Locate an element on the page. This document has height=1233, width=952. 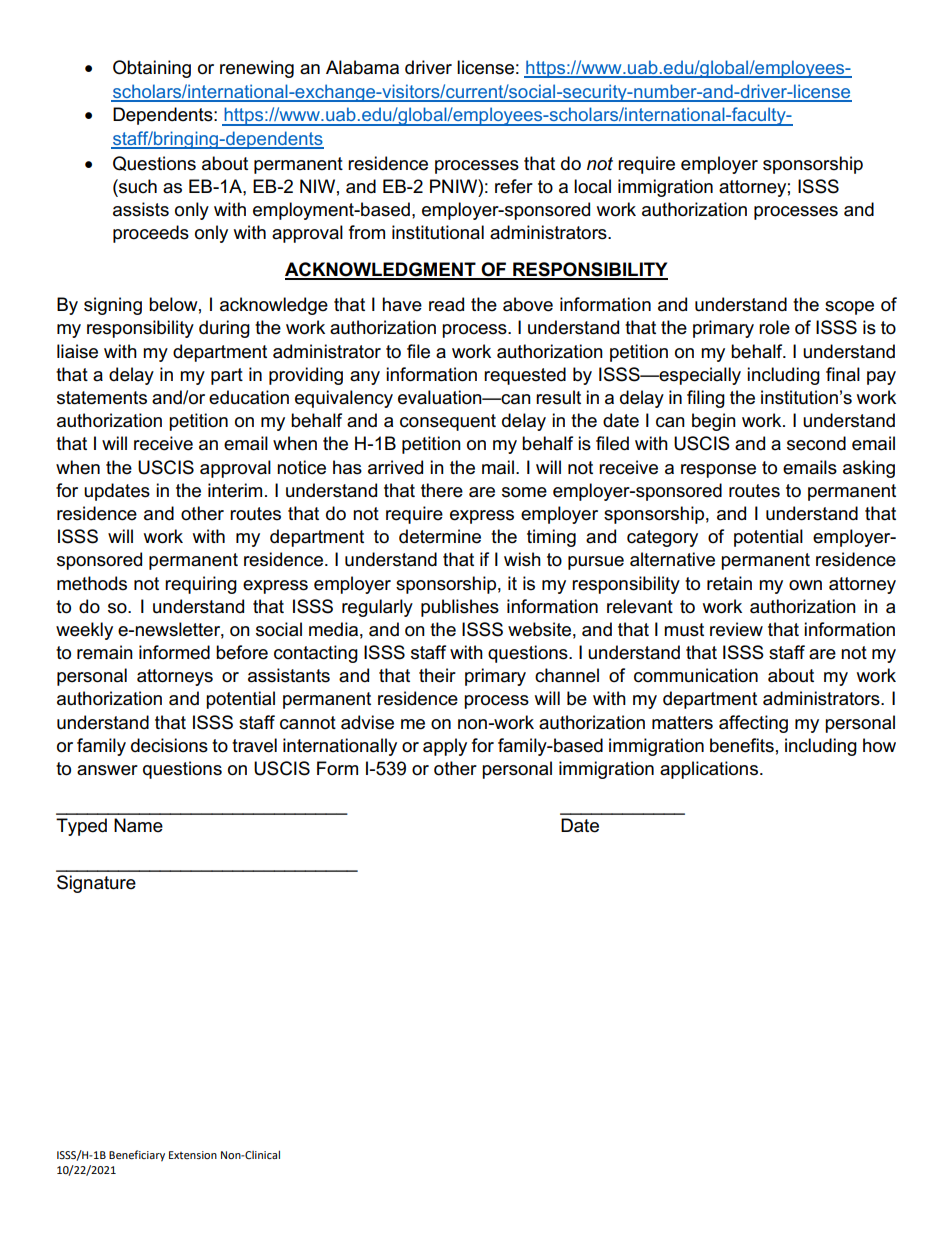
local is located at coordinates (592, 186).
